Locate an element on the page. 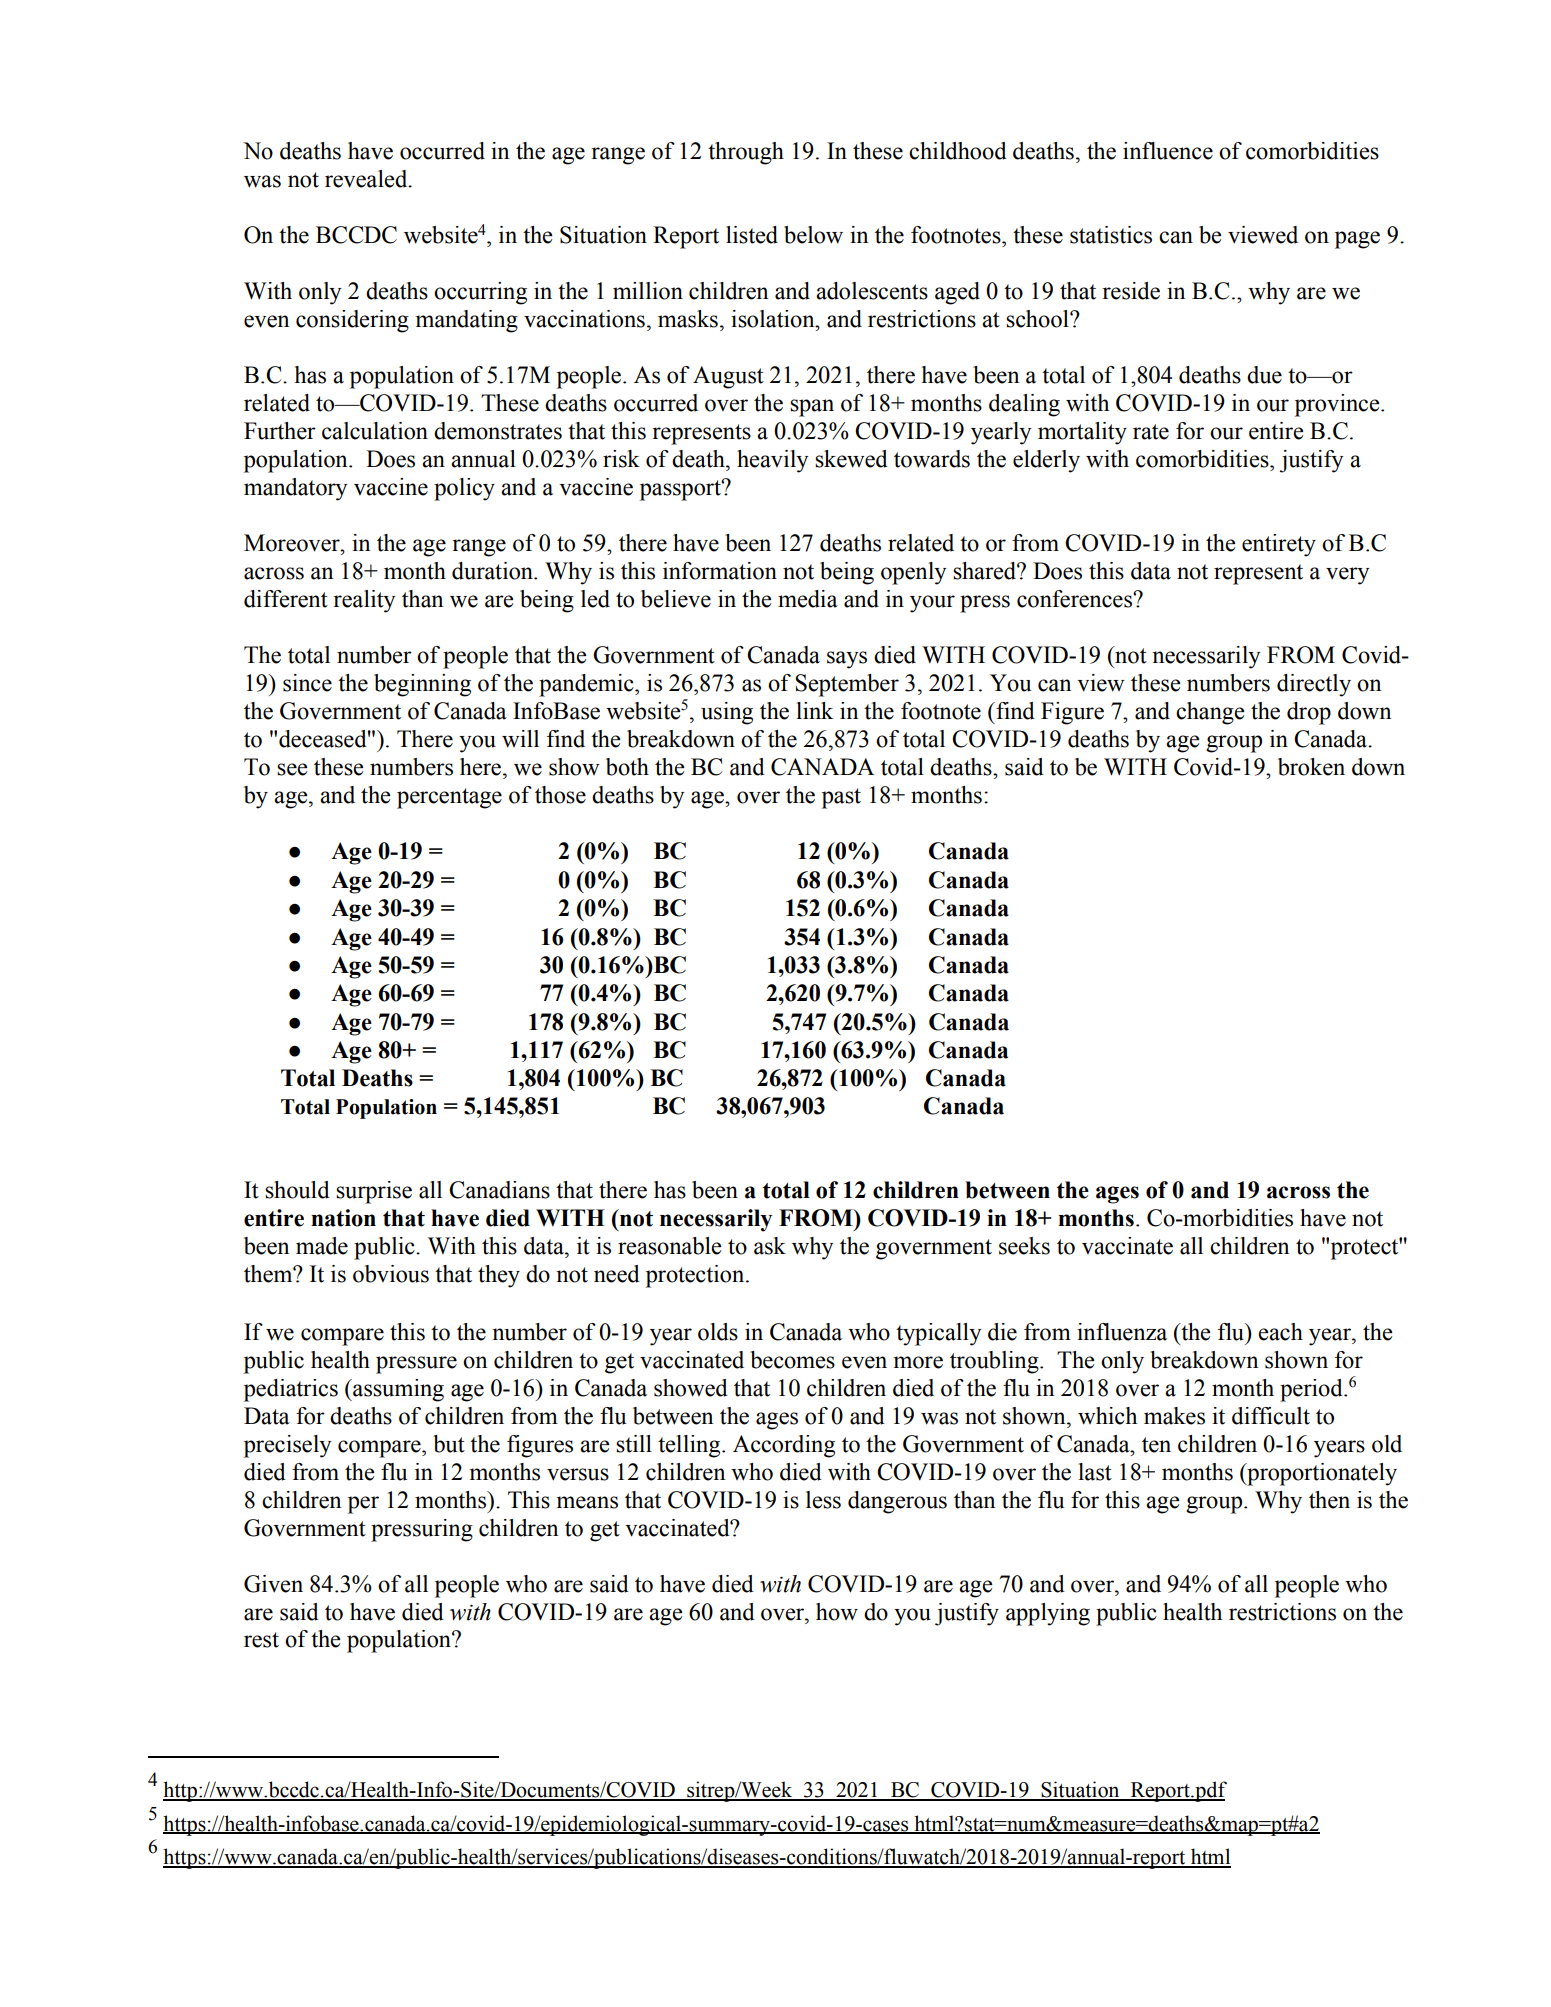  broken is located at coordinates (1311, 767).
